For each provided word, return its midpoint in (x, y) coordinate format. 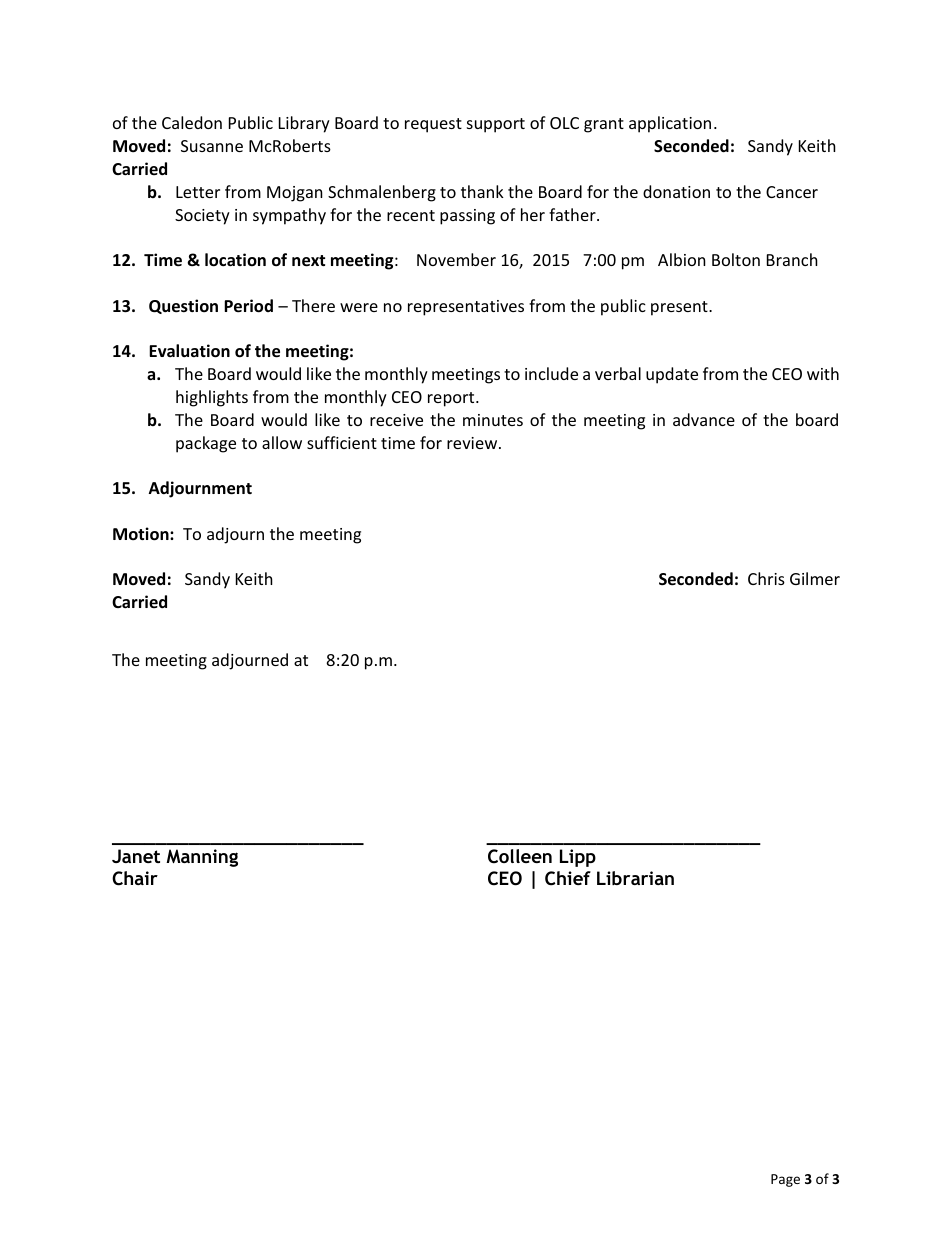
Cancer (792, 192)
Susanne (212, 146)
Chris (766, 578)
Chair (135, 878)
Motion (142, 534)
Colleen (520, 856)
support (496, 125)
